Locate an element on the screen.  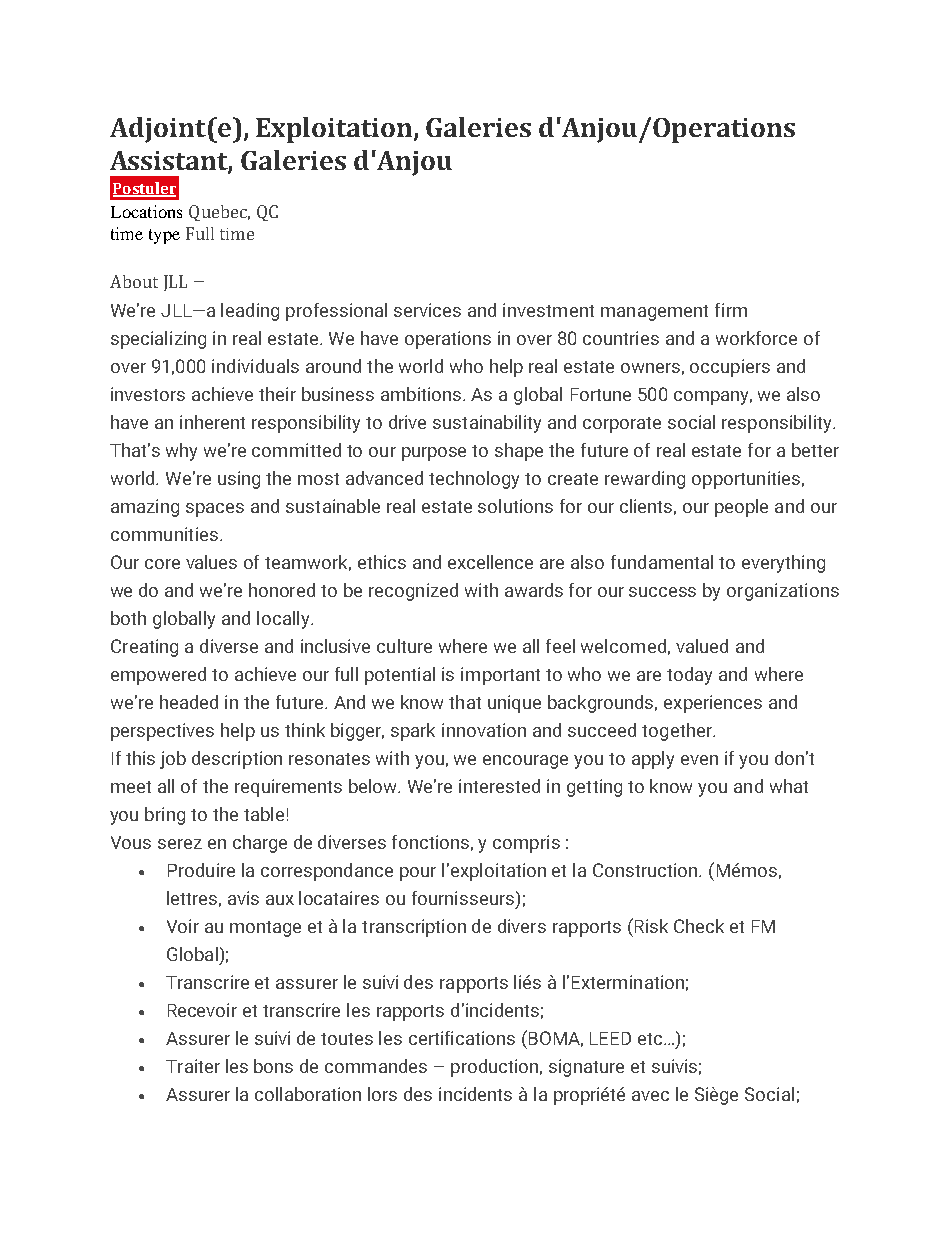
firm is located at coordinates (731, 310).
